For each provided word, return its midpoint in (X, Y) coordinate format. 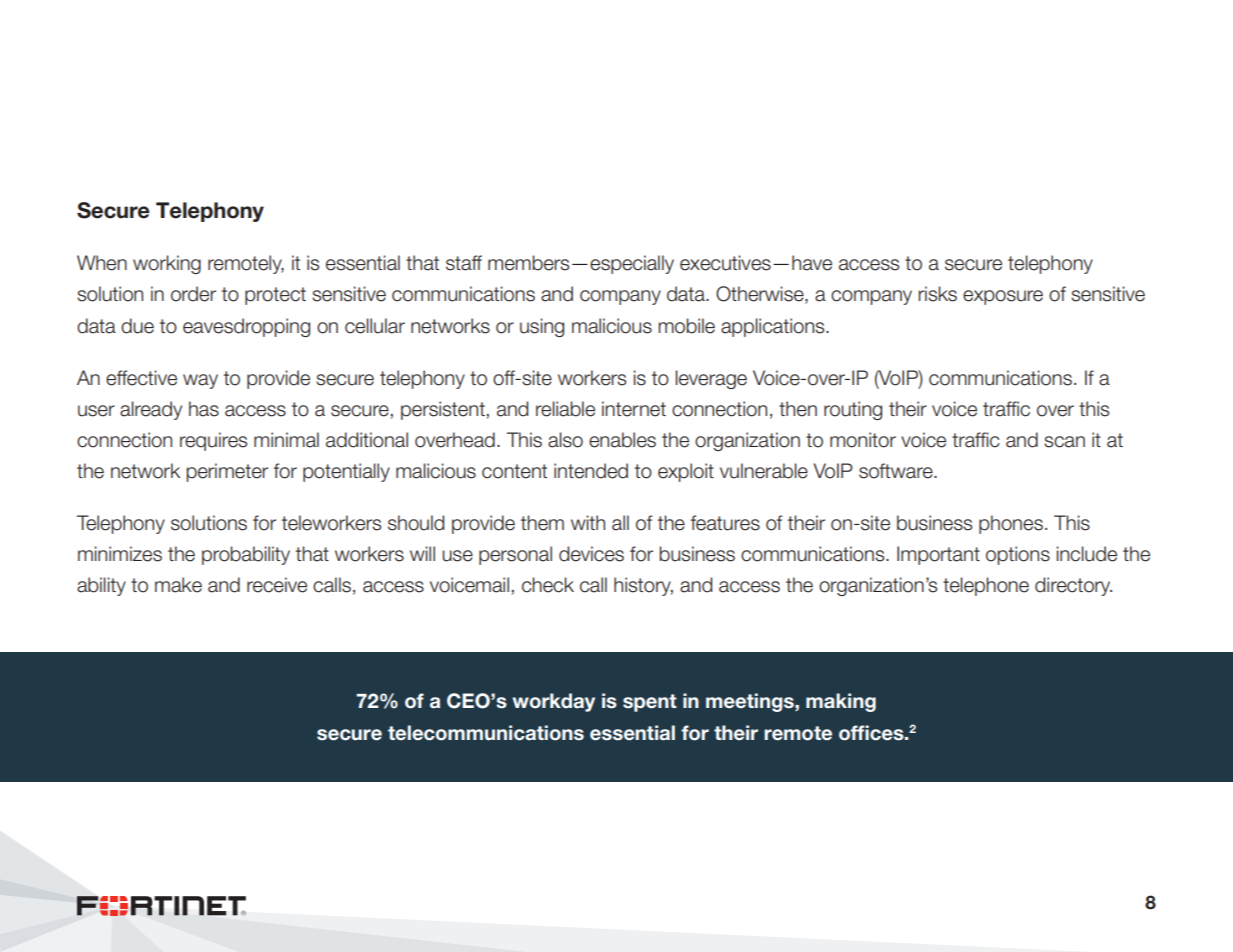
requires (213, 441)
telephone (986, 586)
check (548, 585)
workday (553, 702)
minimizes (120, 554)
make (178, 585)
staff (464, 263)
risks (937, 294)
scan (1064, 442)
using (542, 327)
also (565, 440)
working (167, 264)
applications (774, 327)
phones (1011, 524)
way (200, 381)
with (588, 522)
